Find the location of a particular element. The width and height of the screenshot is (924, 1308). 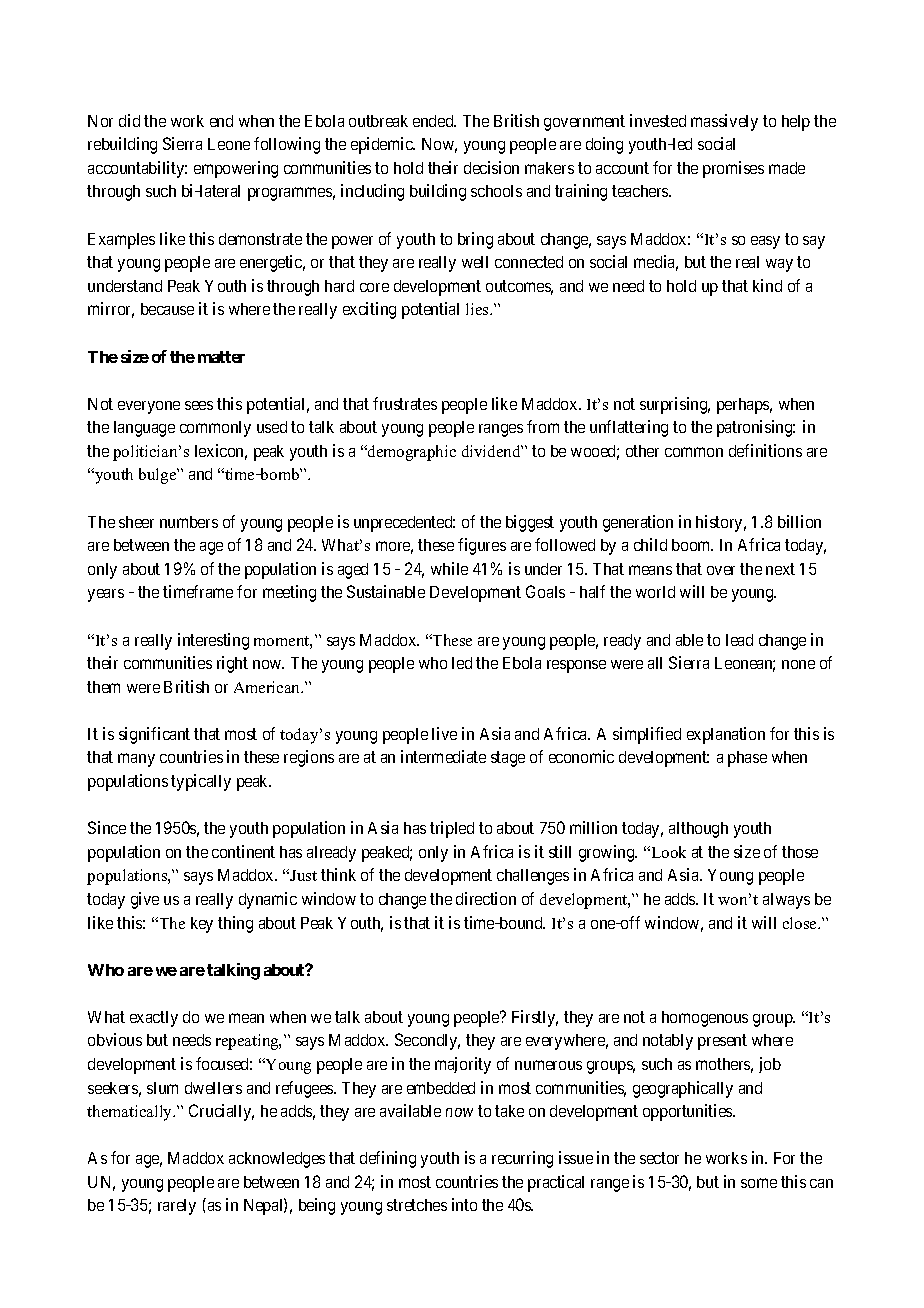

ended is located at coordinates (434, 121).
